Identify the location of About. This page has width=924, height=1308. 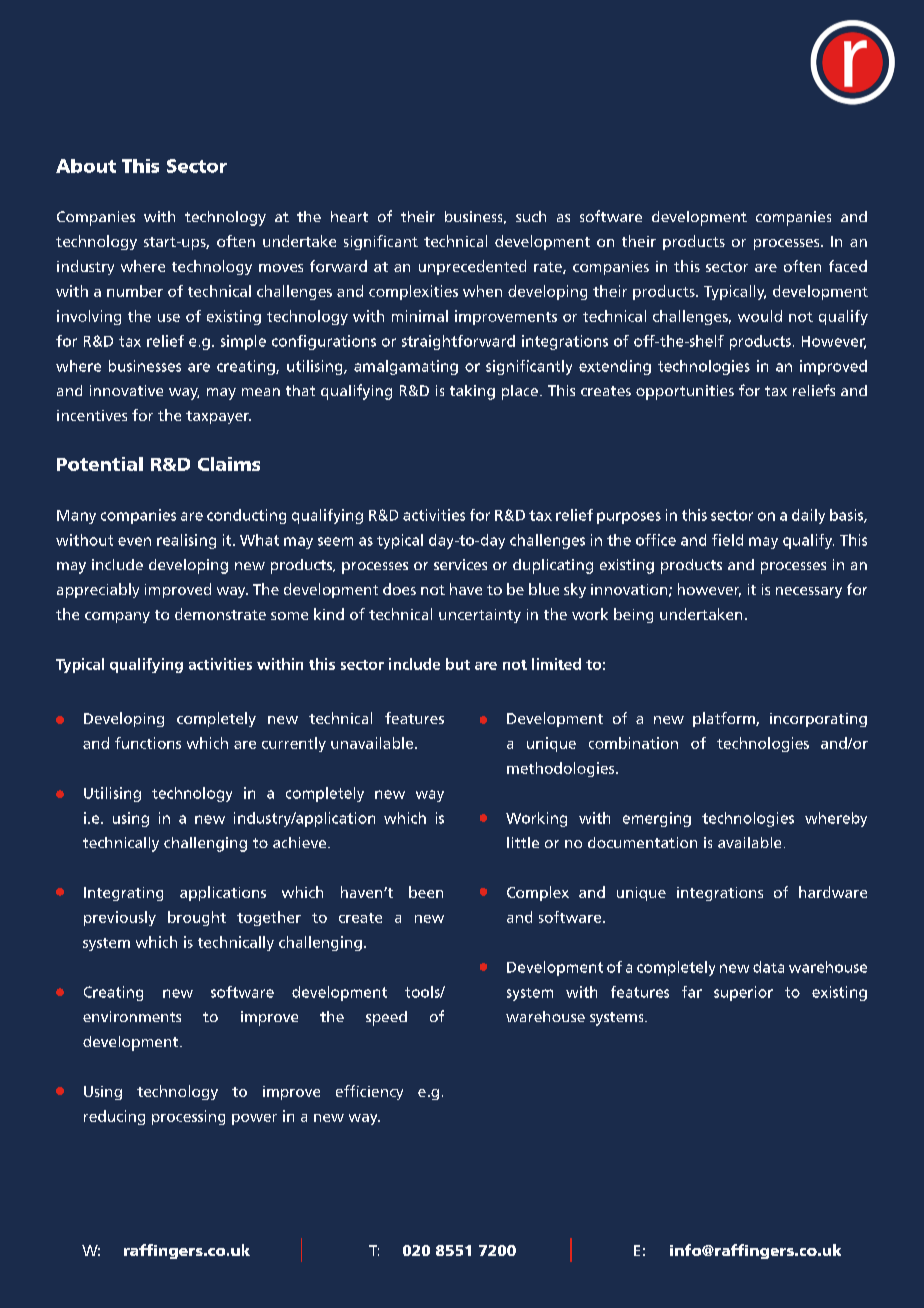
(86, 166).
